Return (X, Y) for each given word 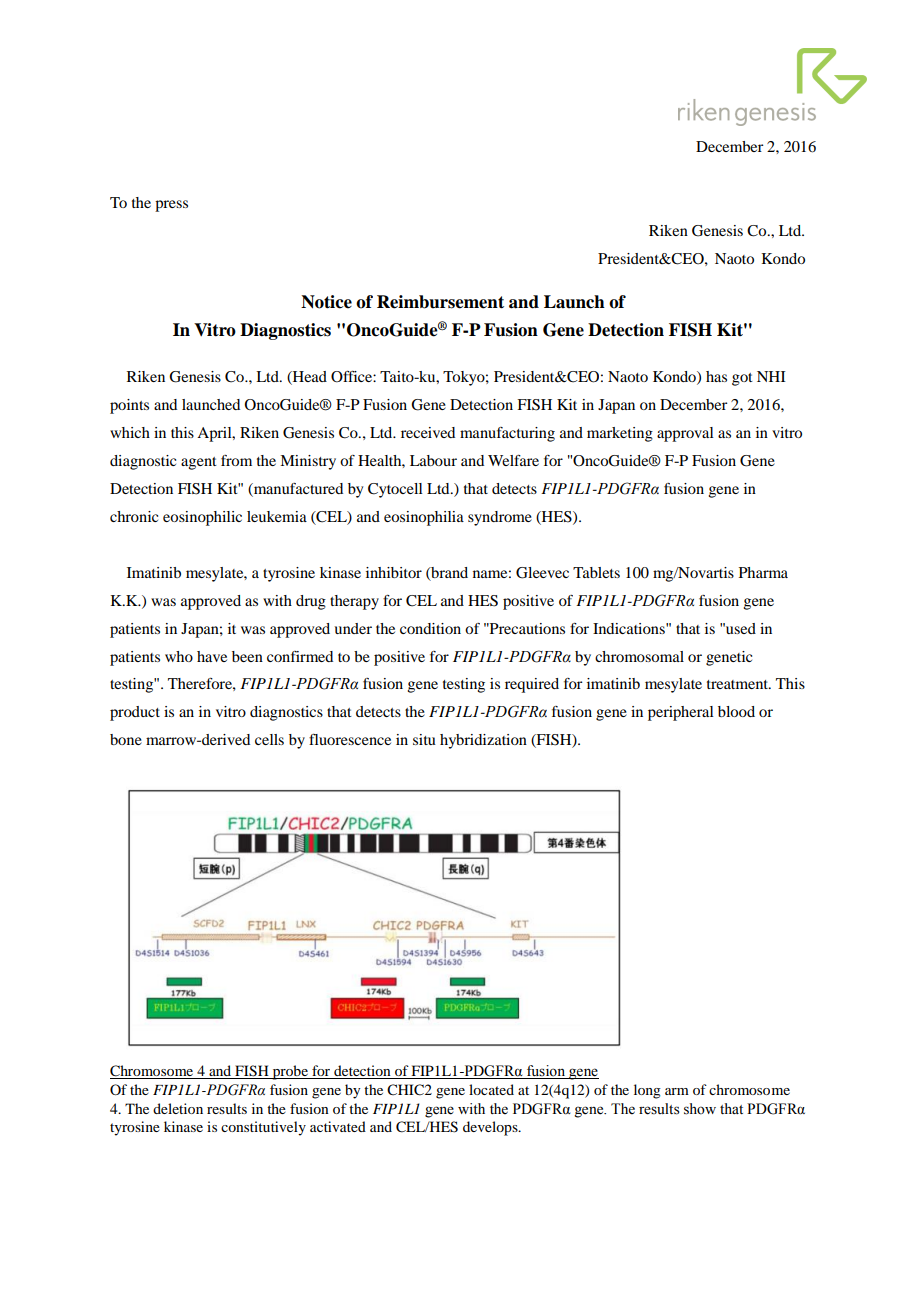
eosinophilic (202, 518)
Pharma (763, 572)
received (428, 432)
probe (290, 1072)
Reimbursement (440, 302)
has (716, 376)
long (647, 1091)
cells (269, 739)
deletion (178, 1108)
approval (685, 434)
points (129, 406)
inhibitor (394, 572)
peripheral (681, 713)
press (171, 206)
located (491, 1089)
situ (424, 739)
